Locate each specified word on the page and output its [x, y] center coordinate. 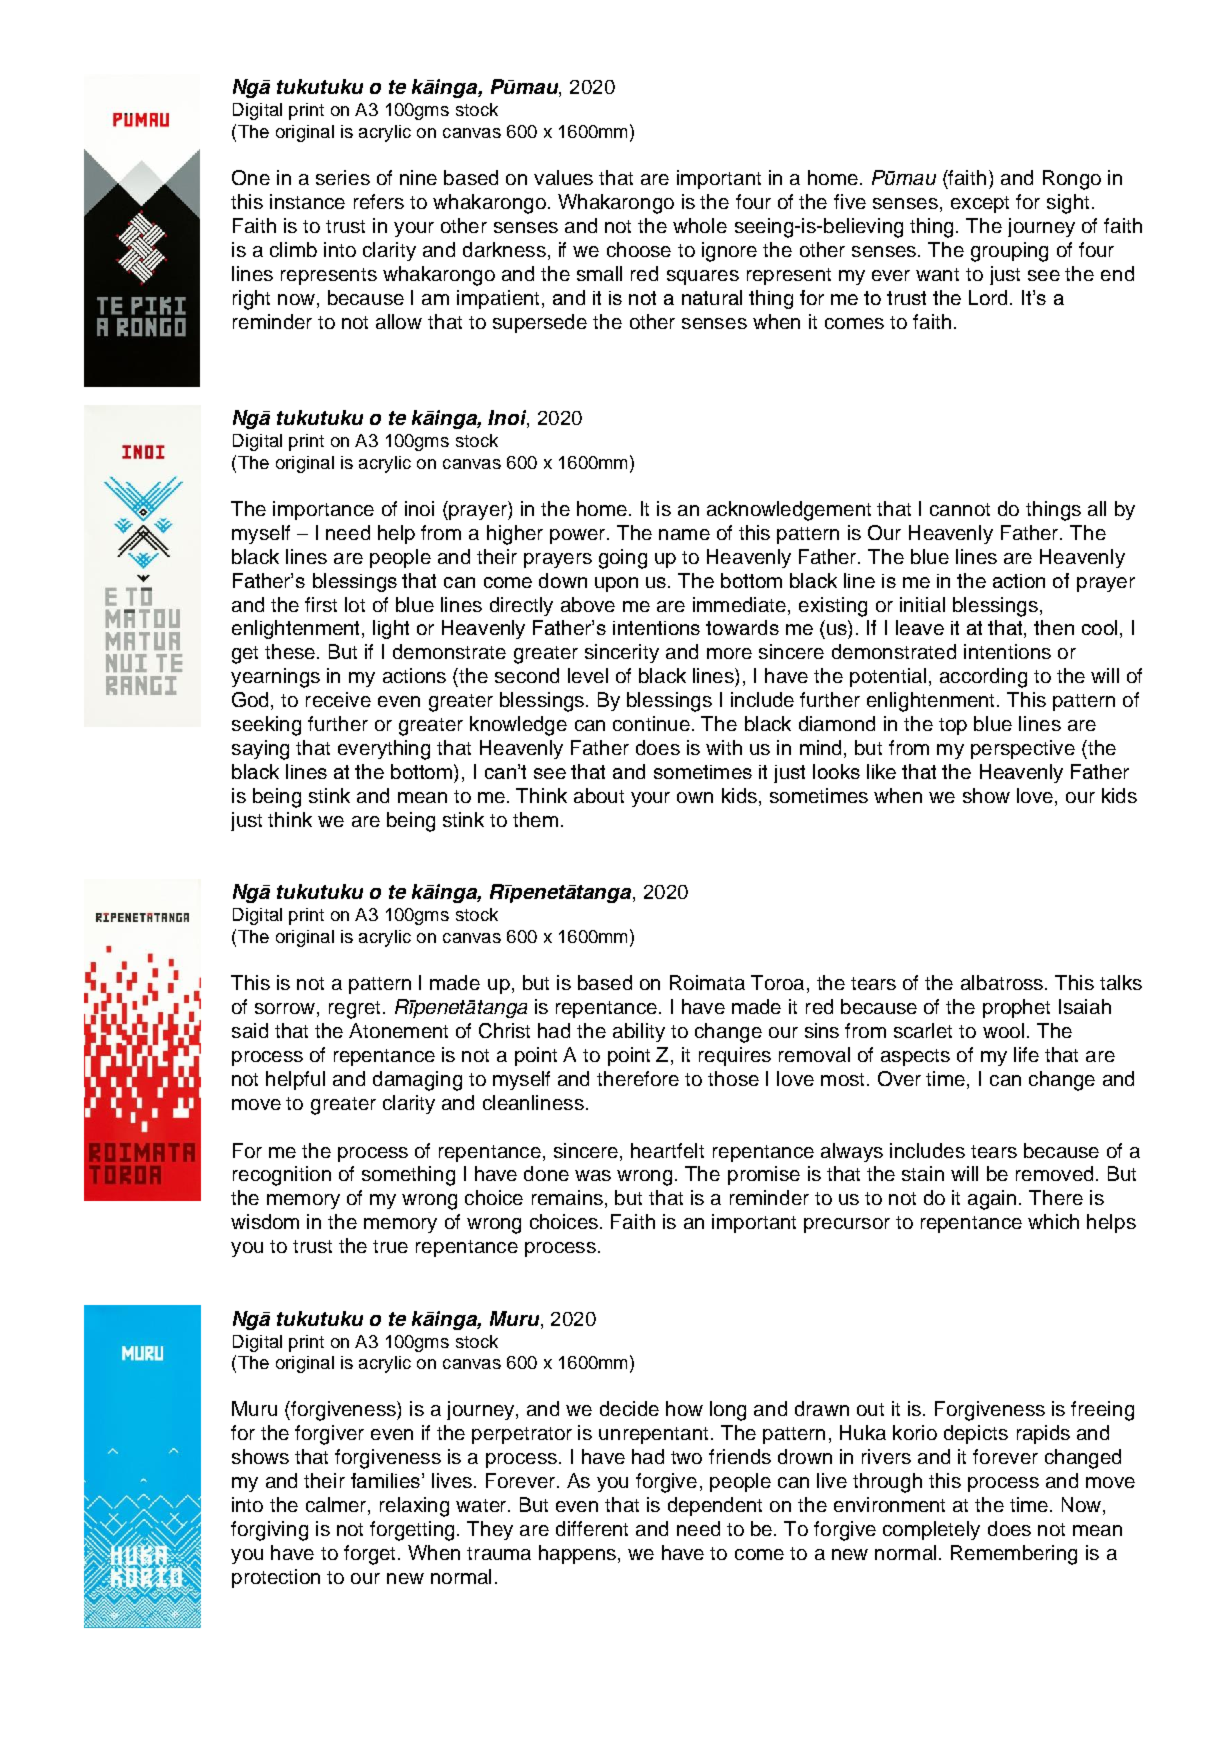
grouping [1009, 252]
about [599, 795]
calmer [337, 1506]
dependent [715, 1506]
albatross [1002, 982]
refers [379, 201]
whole [700, 225]
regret [356, 1010]
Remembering [1014, 1555]
